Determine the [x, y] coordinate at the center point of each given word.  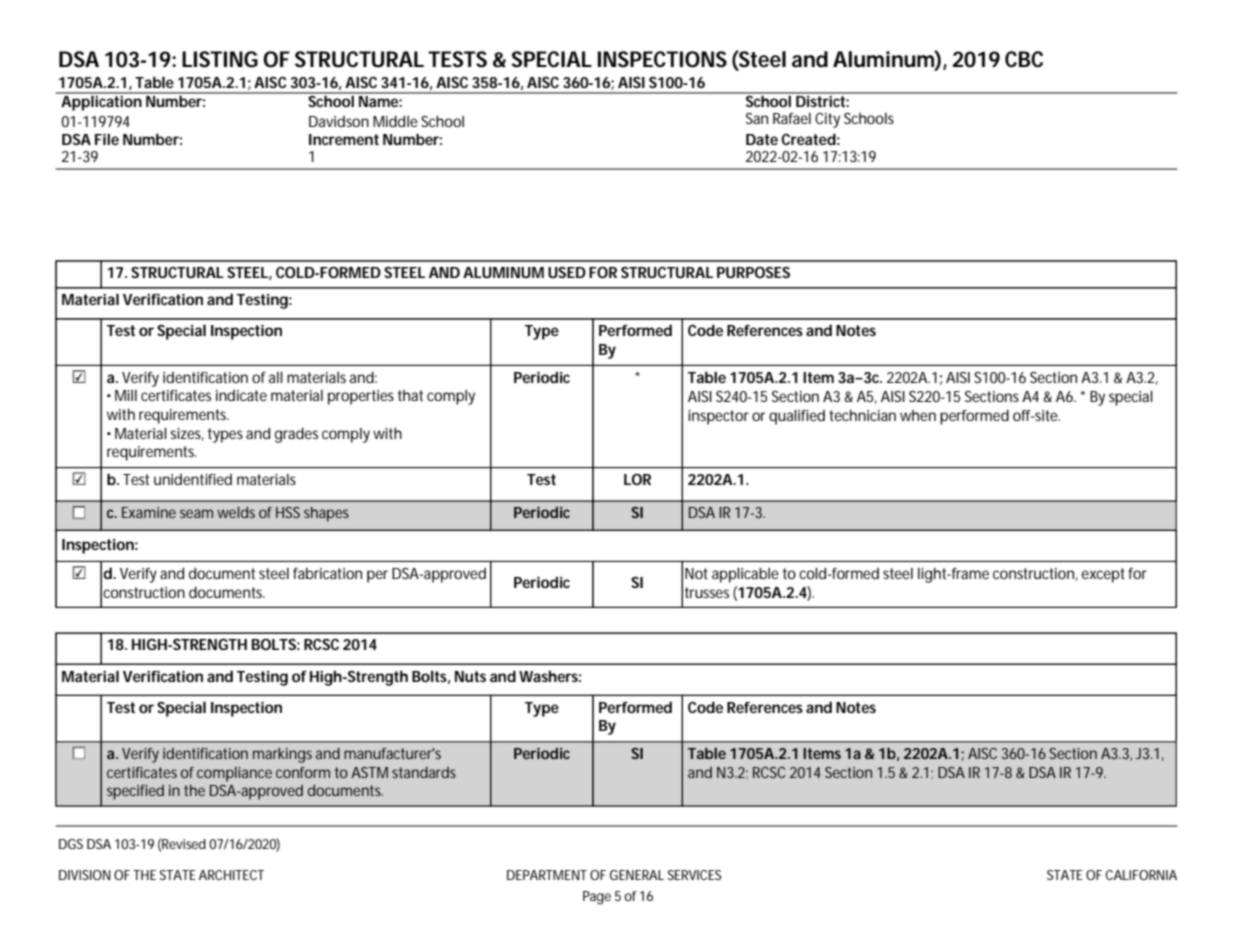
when [918, 415]
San [757, 118]
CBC [1024, 59]
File [107, 139]
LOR [637, 479]
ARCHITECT [231, 875]
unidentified [193, 479]
